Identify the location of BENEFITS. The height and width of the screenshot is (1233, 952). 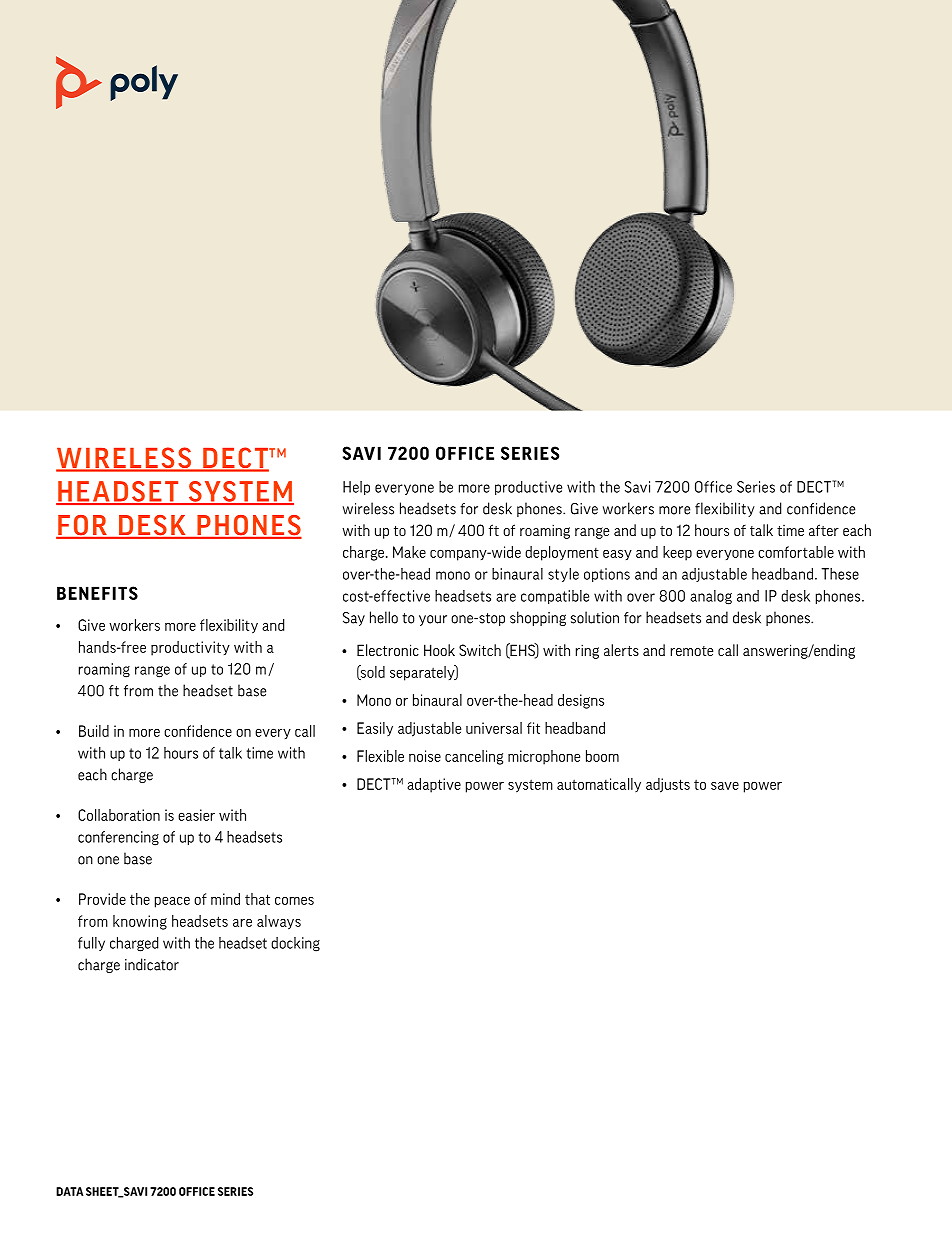
(97, 593).
